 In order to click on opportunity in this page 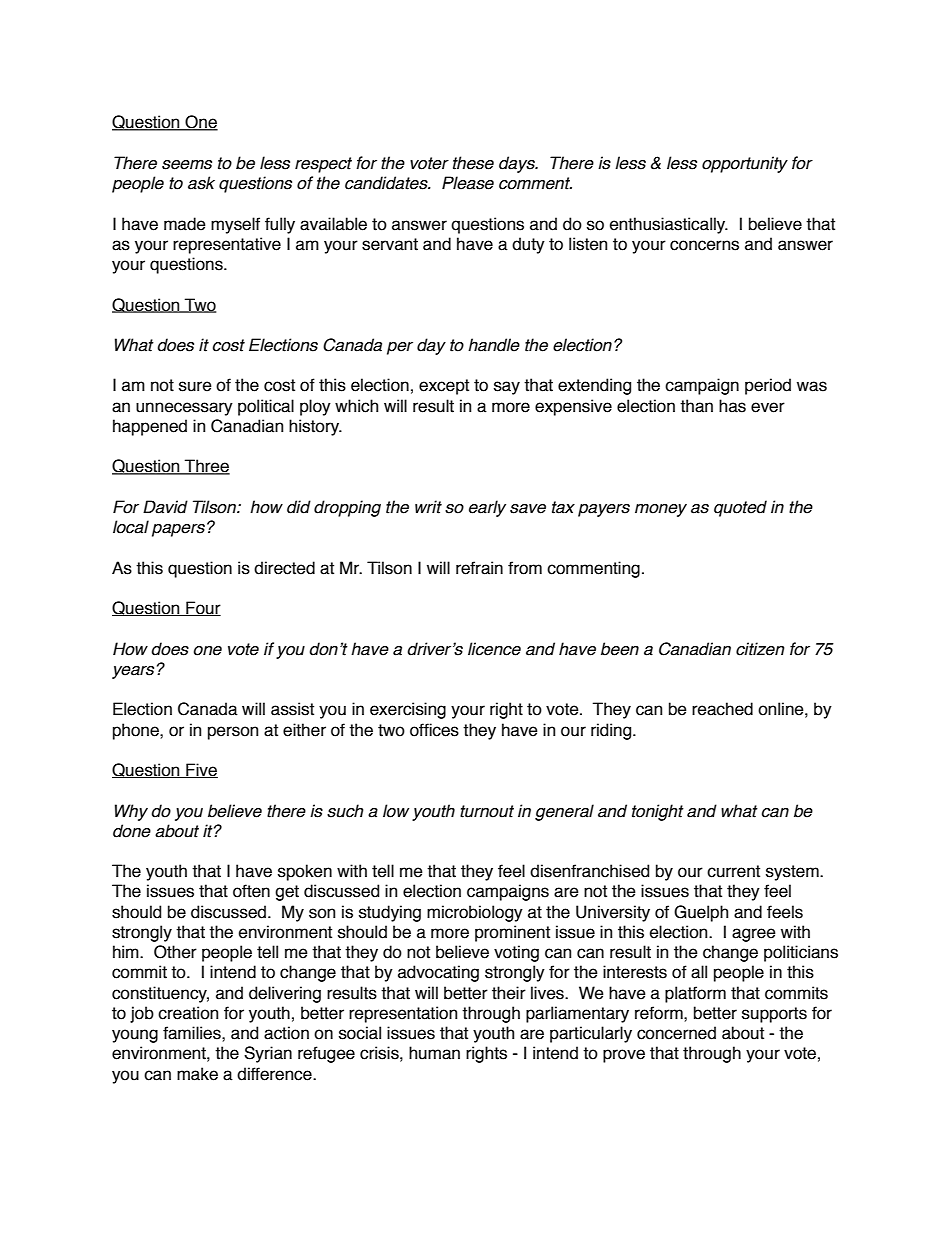, I will do `click(745, 164)`.
